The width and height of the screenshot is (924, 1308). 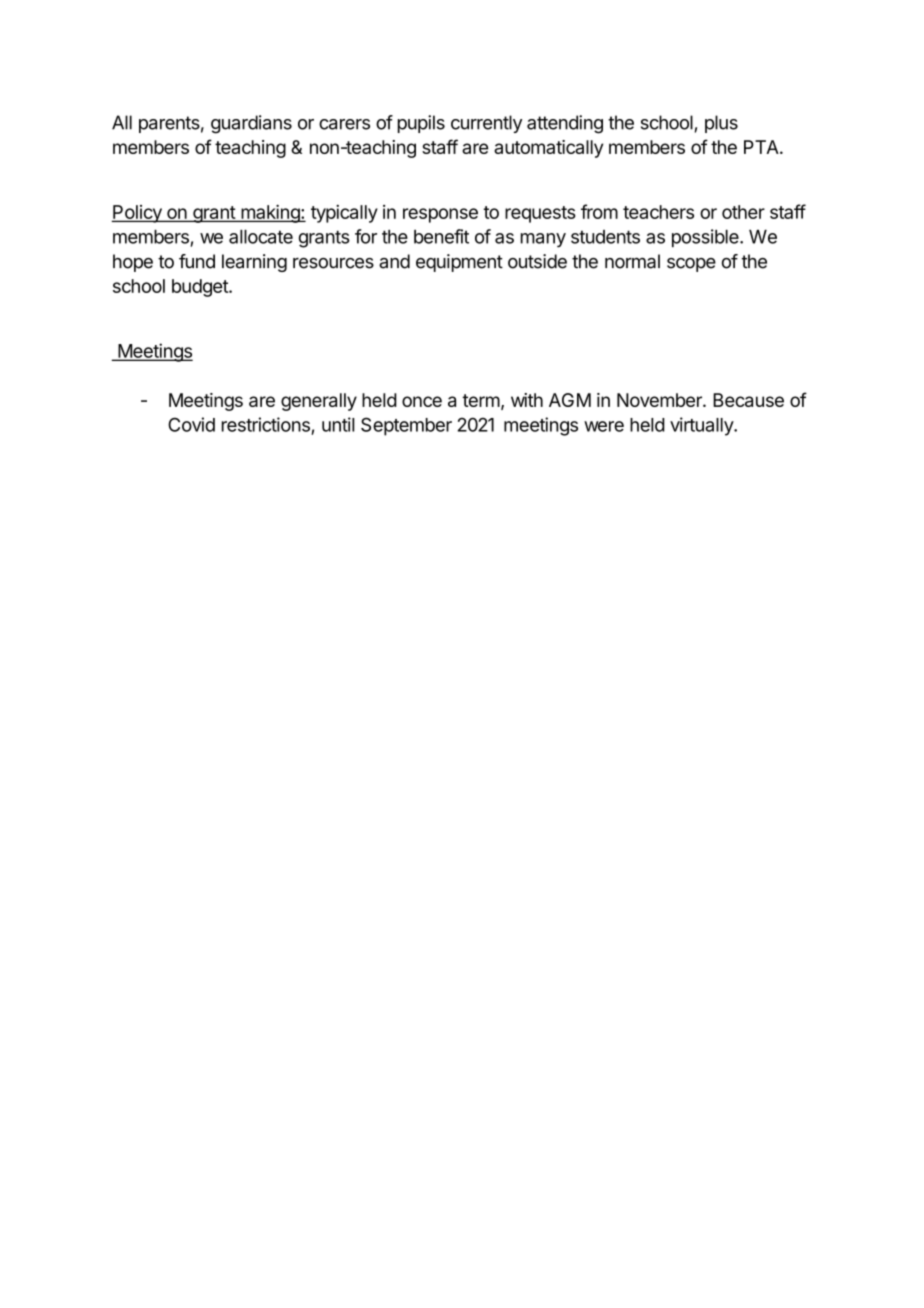 What do you see at coordinates (721, 124) in the screenshot?
I see `plus` at bounding box center [721, 124].
